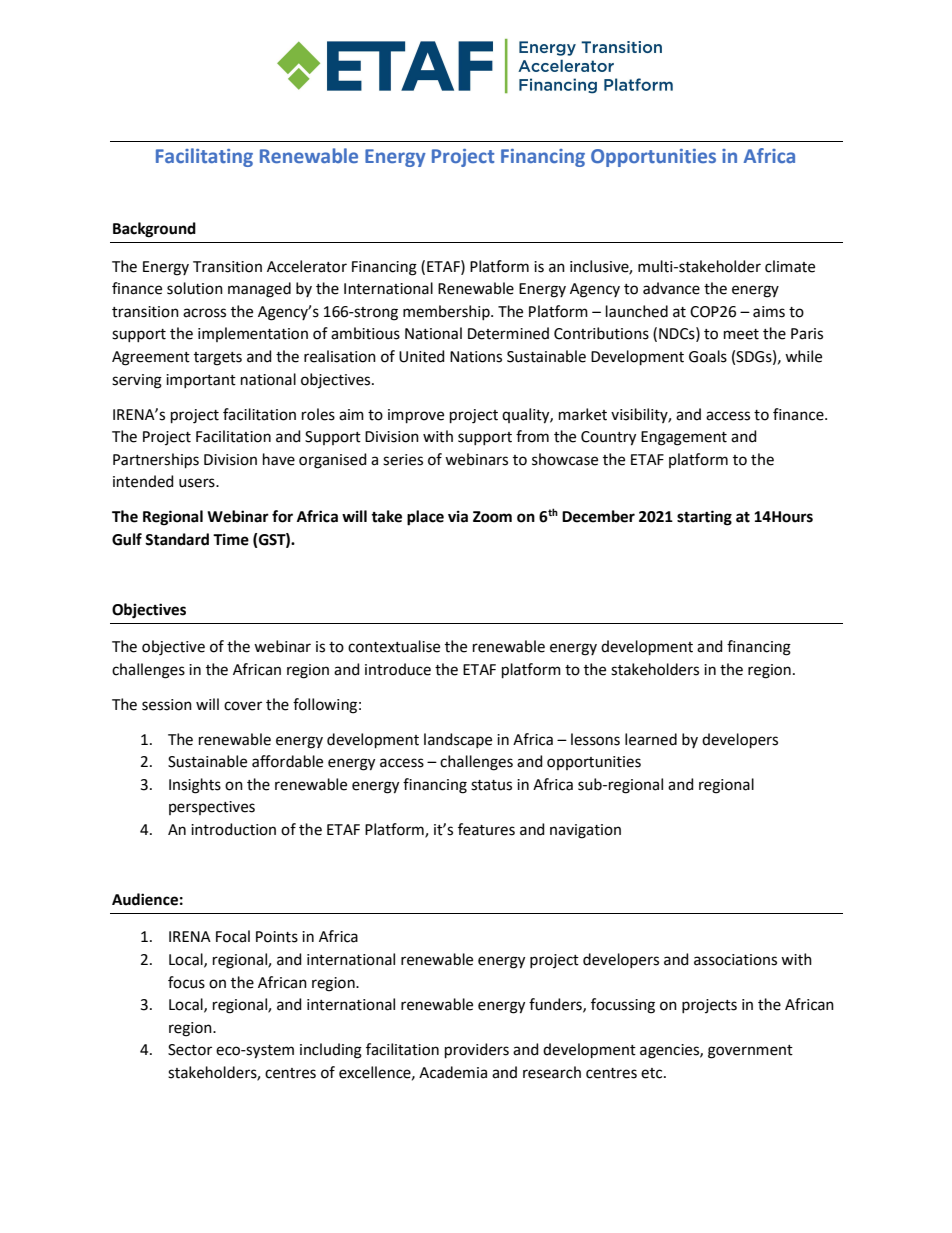 The image size is (952, 1233). I want to click on Engagement, so click(684, 438).
